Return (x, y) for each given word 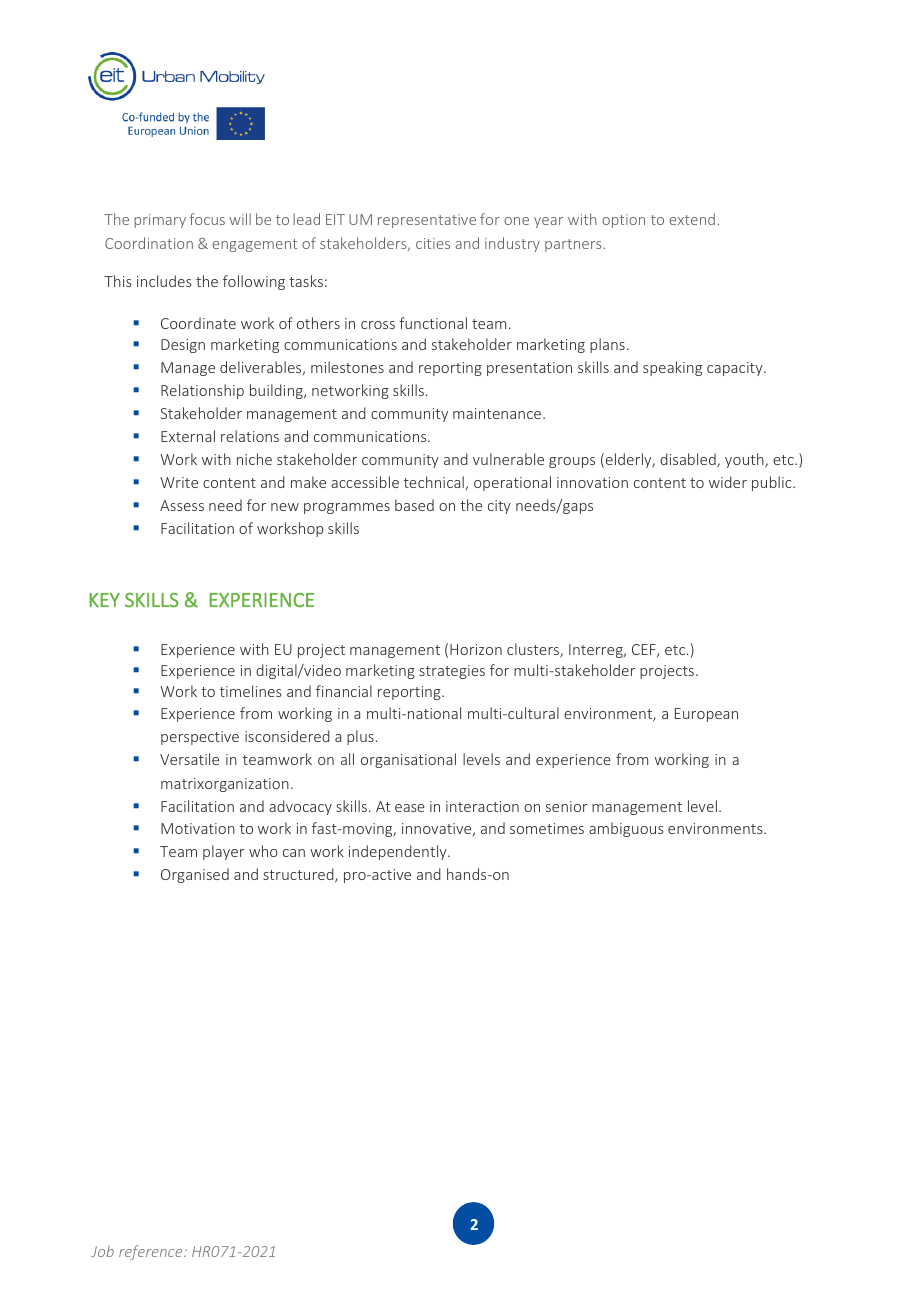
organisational (408, 760)
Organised (195, 875)
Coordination (149, 243)
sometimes (547, 828)
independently (399, 852)
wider (728, 482)
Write (179, 482)
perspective (200, 738)
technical (434, 482)
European (706, 715)
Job (102, 1251)
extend (692, 219)
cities (433, 243)
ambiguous (626, 829)
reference (152, 1252)
